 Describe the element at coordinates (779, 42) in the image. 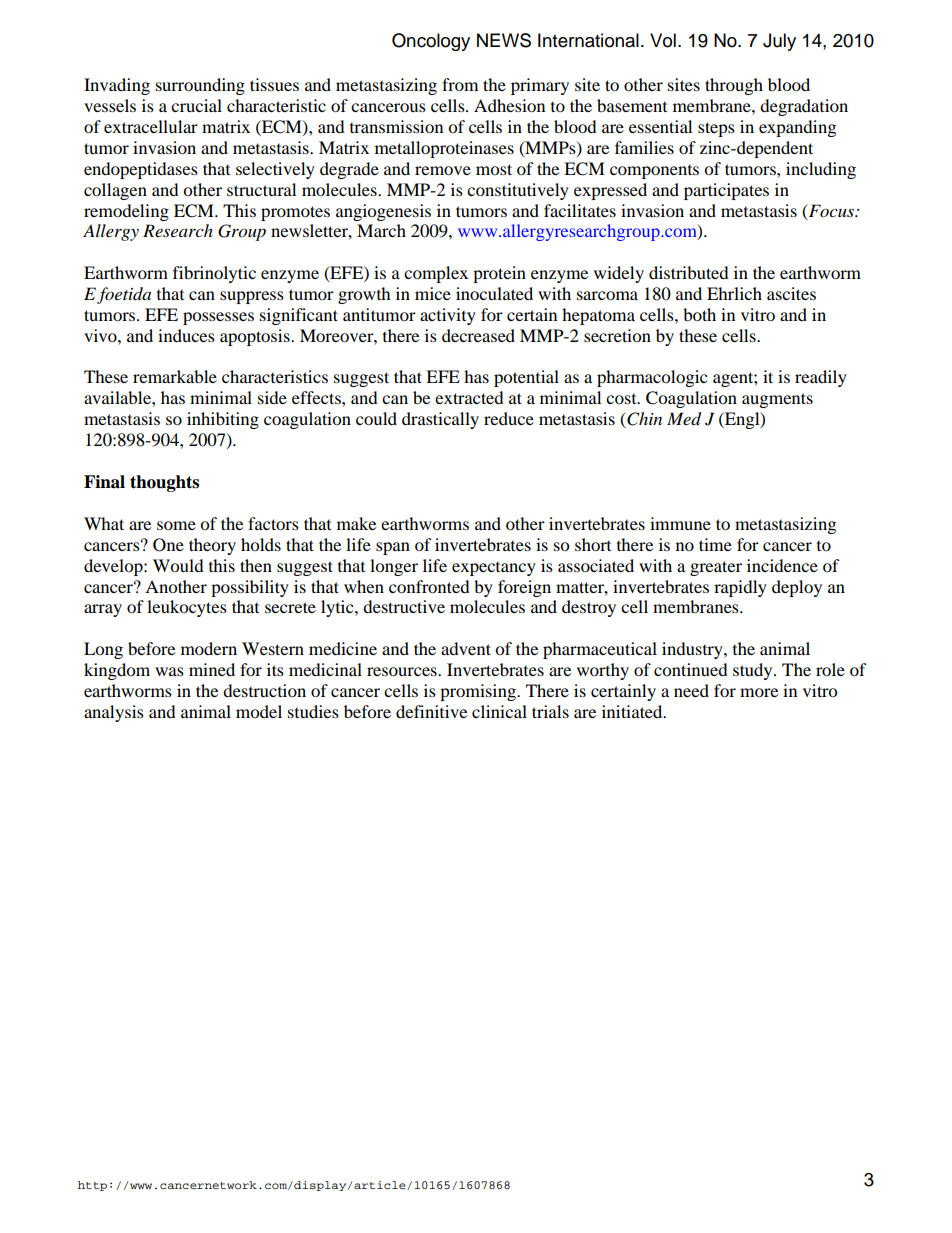

I see `July` at that location.
